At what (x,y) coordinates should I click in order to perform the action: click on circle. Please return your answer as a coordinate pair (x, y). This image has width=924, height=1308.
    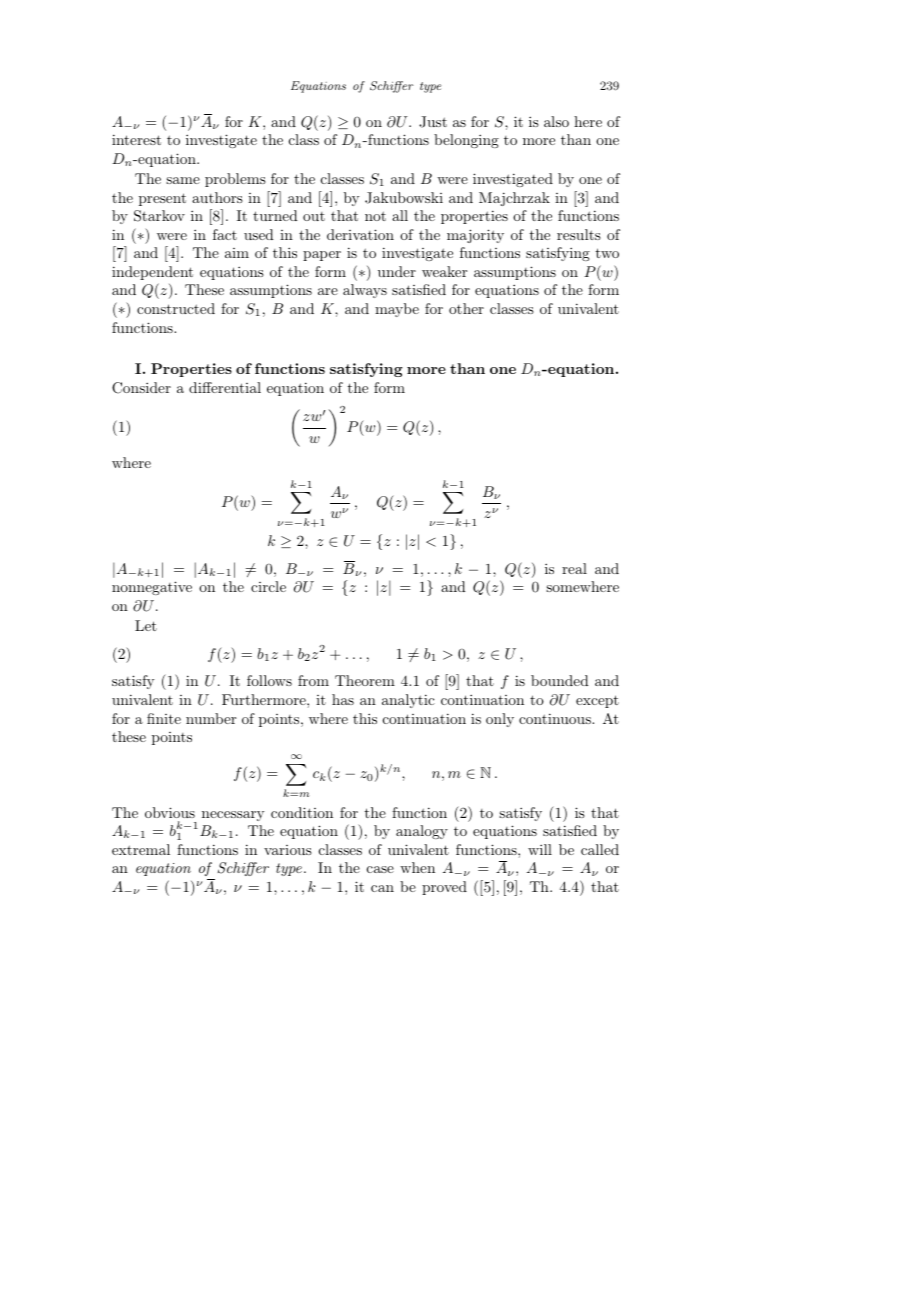
    Looking at the image, I should click on (268, 586).
